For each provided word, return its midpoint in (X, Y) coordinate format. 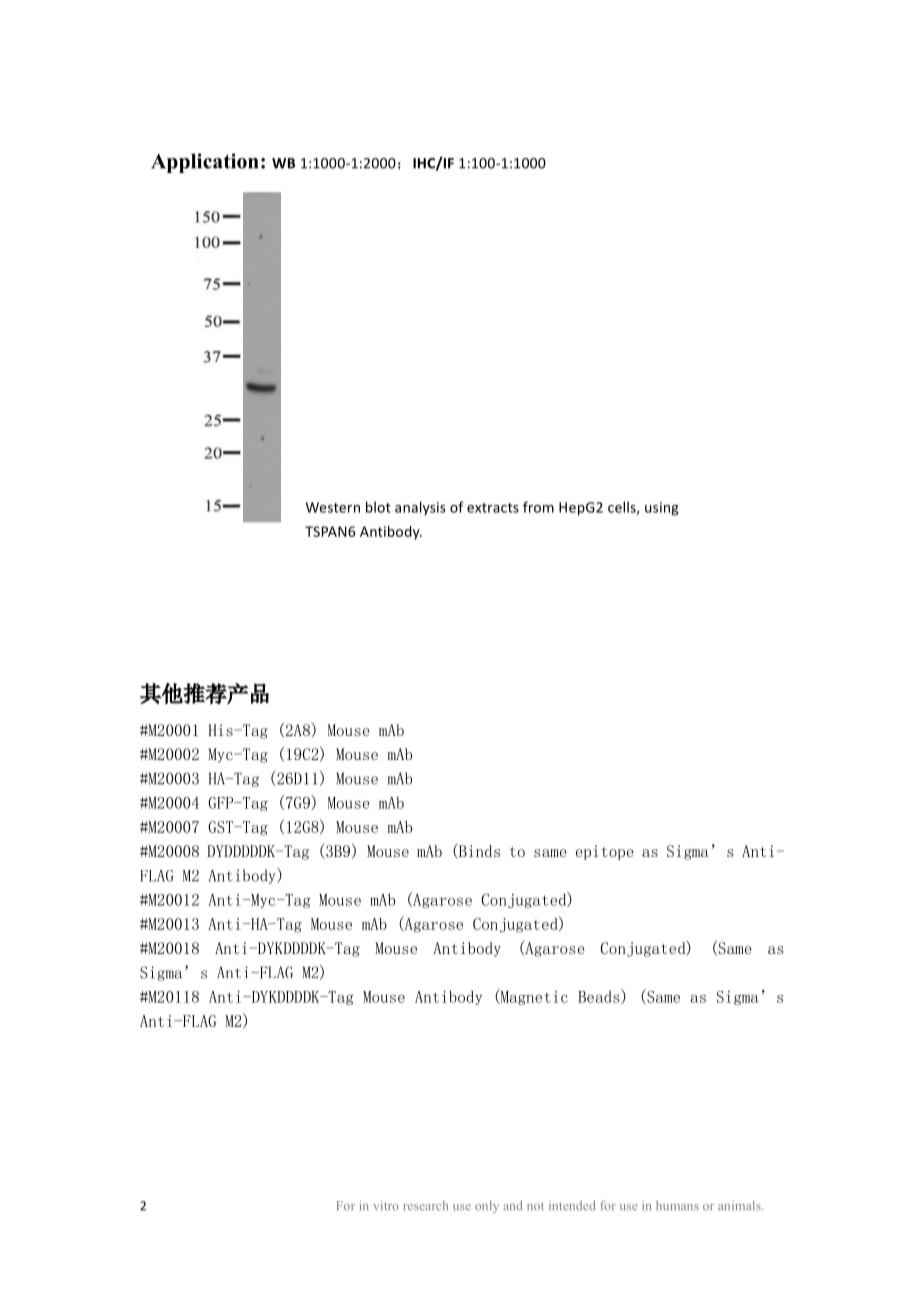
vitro (386, 1206)
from (538, 507)
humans (677, 1206)
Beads (600, 996)
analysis (420, 508)
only (487, 1207)
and (513, 1205)
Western (333, 507)
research (425, 1206)
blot (378, 507)
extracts (493, 508)
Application (204, 163)
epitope (605, 852)
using (662, 509)
